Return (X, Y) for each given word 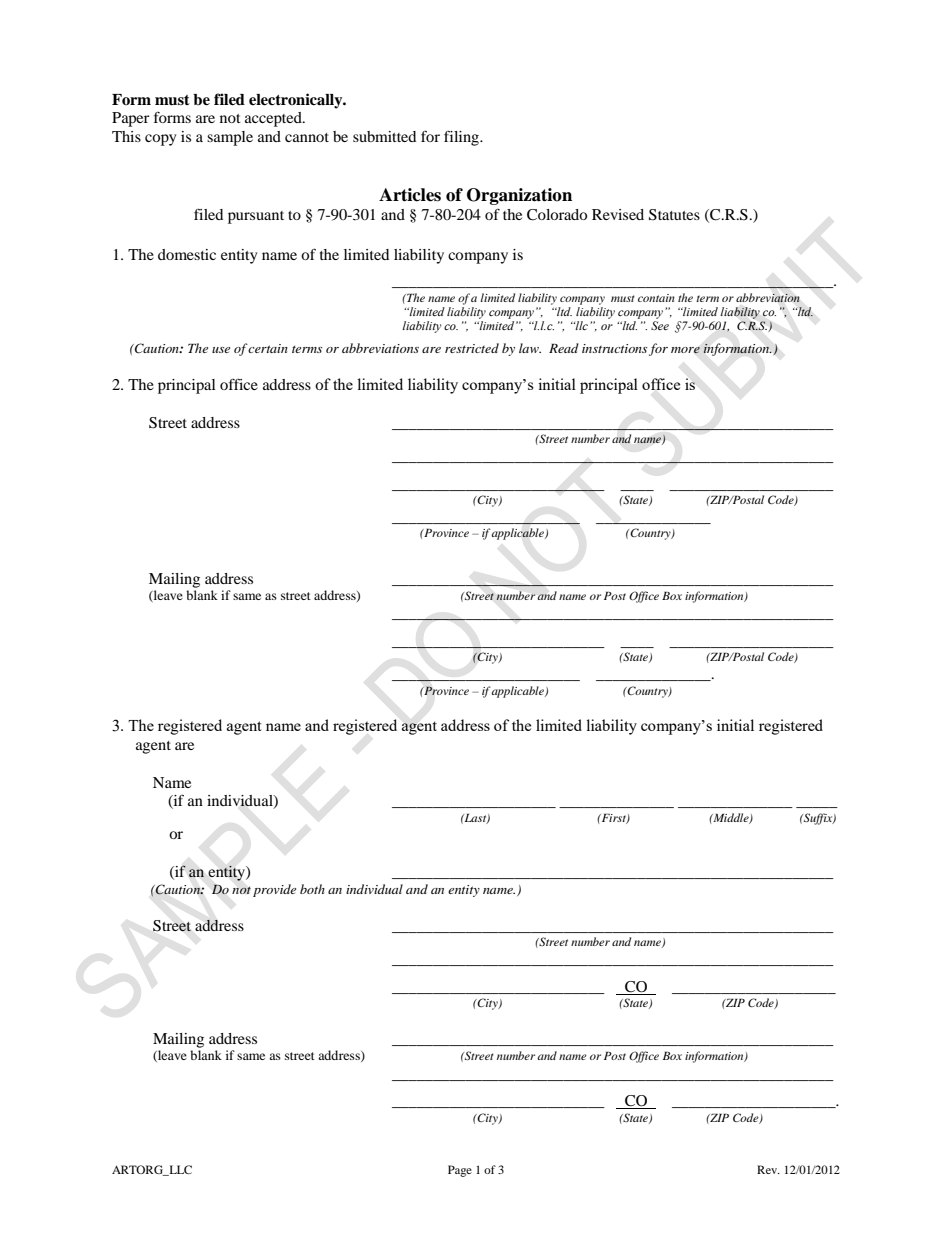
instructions (614, 348)
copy (160, 140)
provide (274, 890)
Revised (618, 214)
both (312, 889)
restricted (472, 348)
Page (460, 1171)
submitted (384, 136)
